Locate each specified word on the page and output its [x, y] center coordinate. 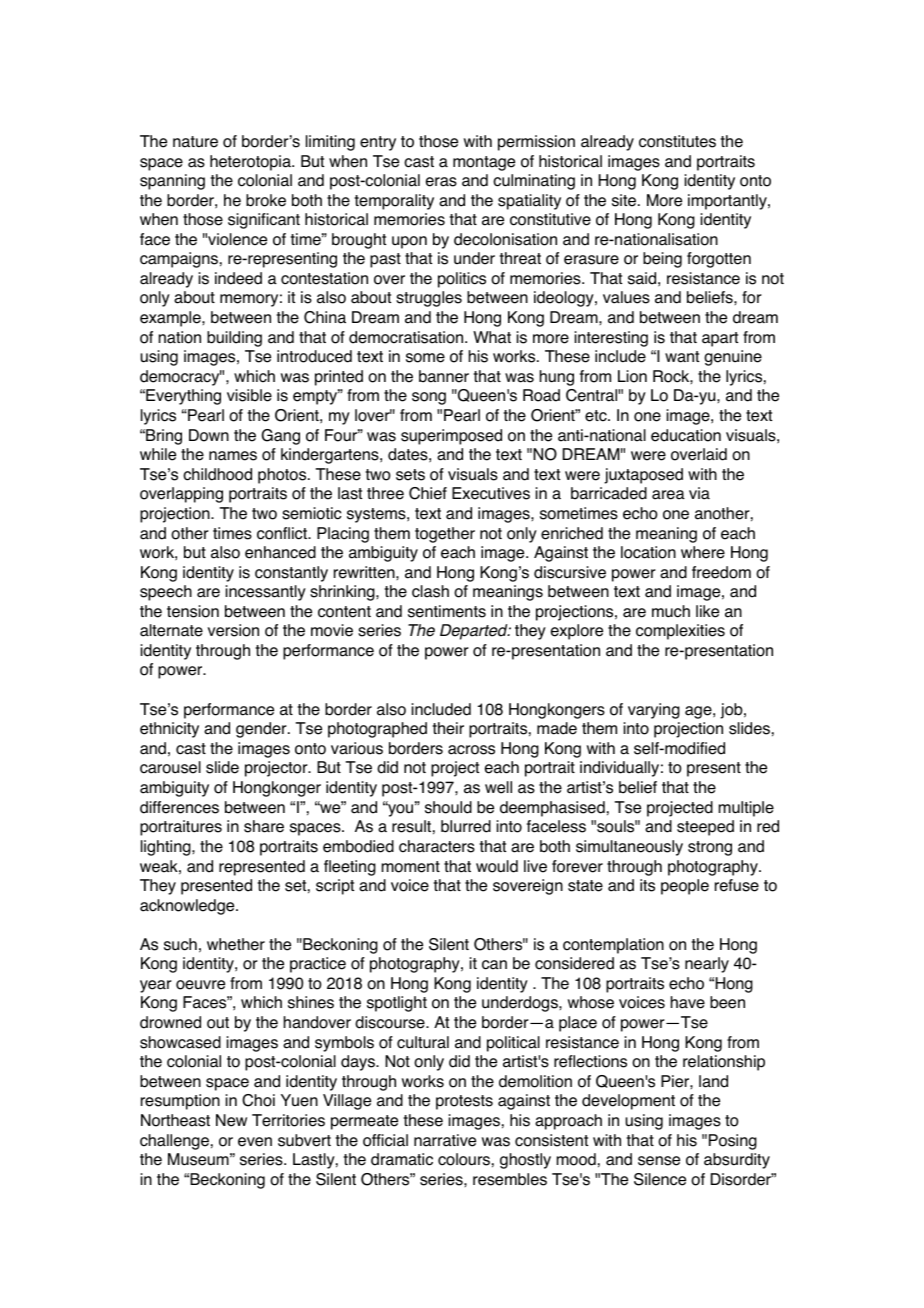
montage [484, 163]
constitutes [677, 141]
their [448, 728]
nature [195, 142]
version [233, 630]
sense [659, 1161]
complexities [680, 632]
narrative [445, 1140]
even [255, 1142]
